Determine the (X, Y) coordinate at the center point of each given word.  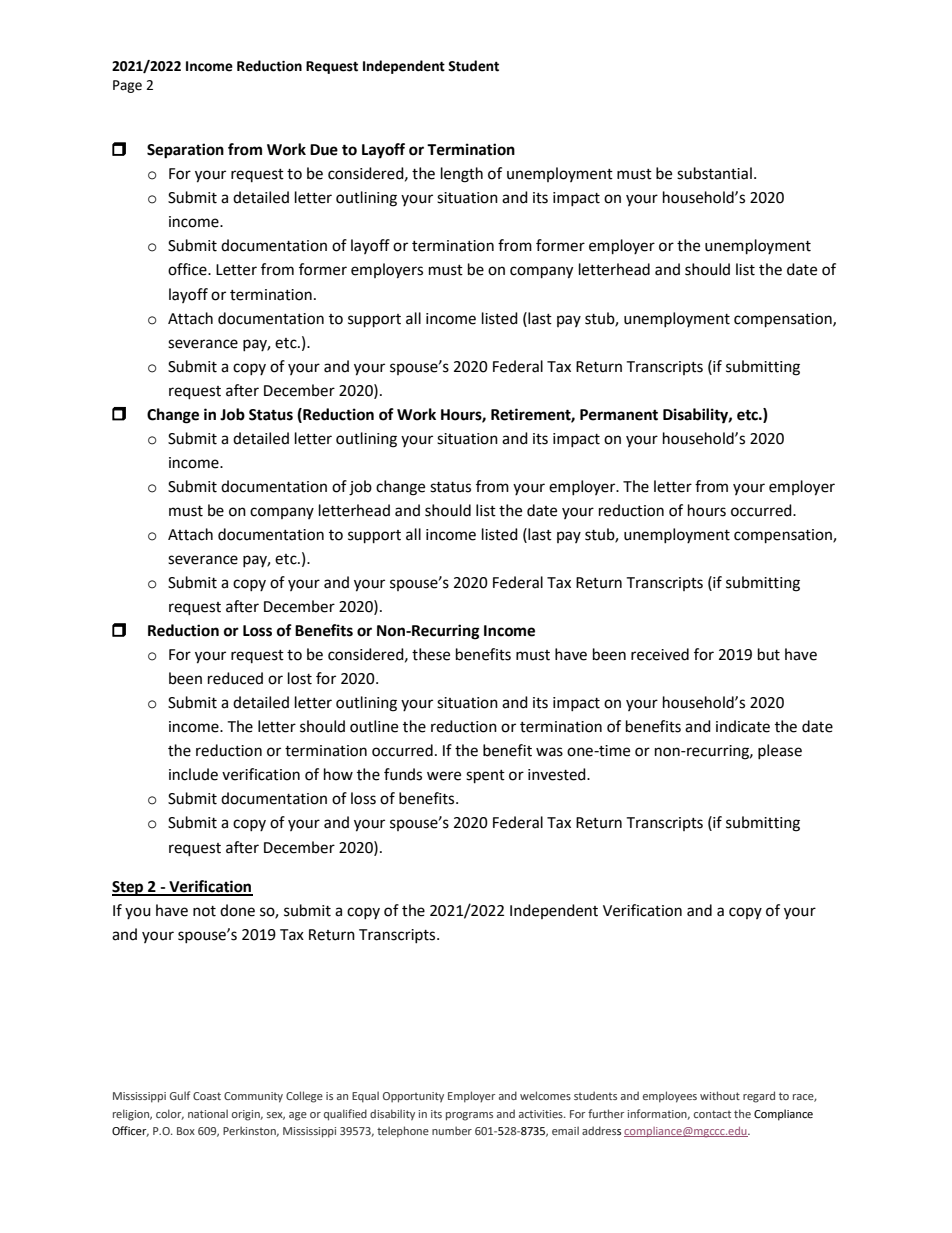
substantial (714, 173)
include (193, 774)
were (444, 776)
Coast (207, 1096)
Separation (185, 151)
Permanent (619, 415)
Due (324, 150)
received (660, 654)
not (204, 911)
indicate (743, 726)
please (780, 751)
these (431, 654)
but (769, 654)
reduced (235, 678)
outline (374, 726)
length (462, 175)
